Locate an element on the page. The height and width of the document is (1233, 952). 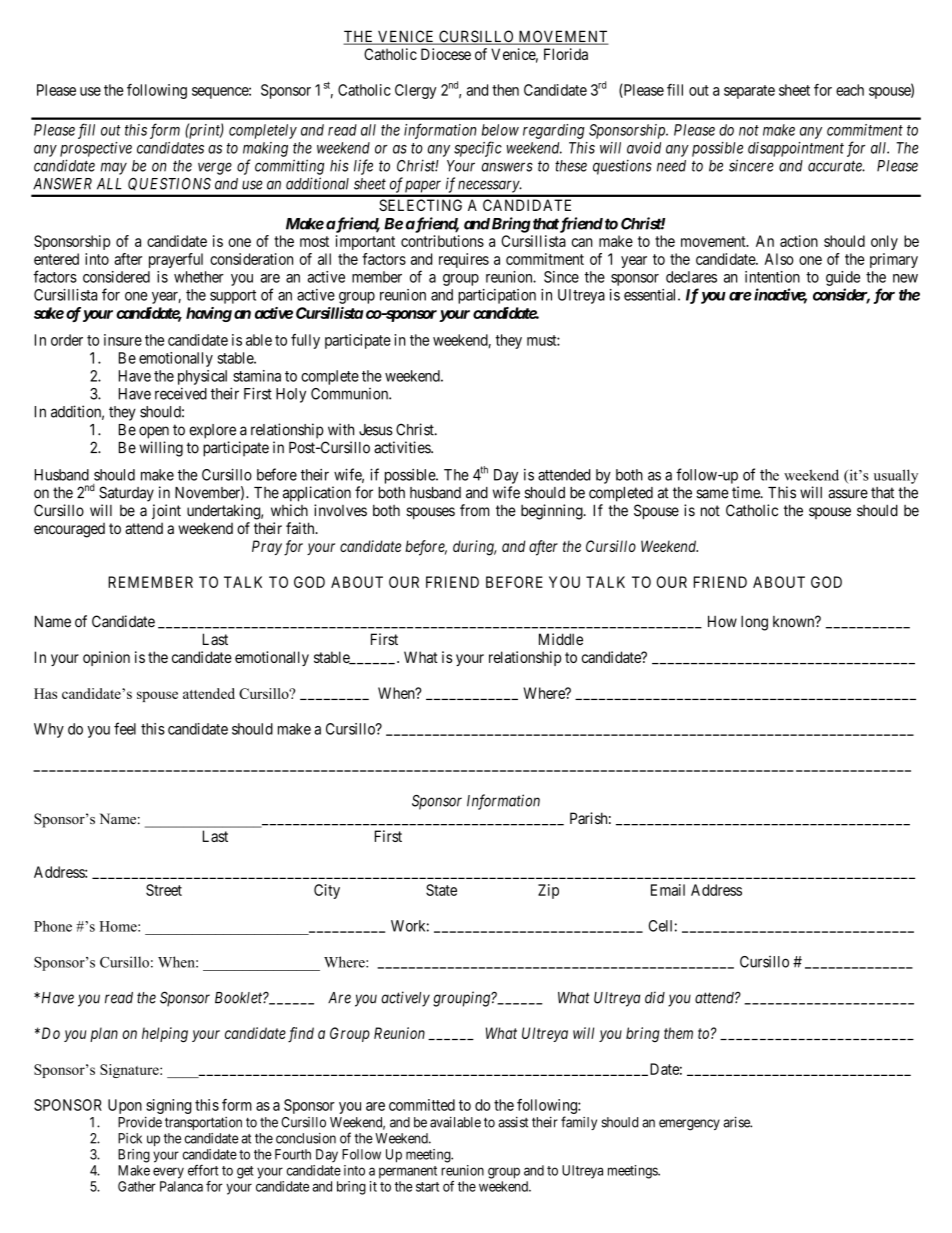
State is located at coordinates (441, 890).
